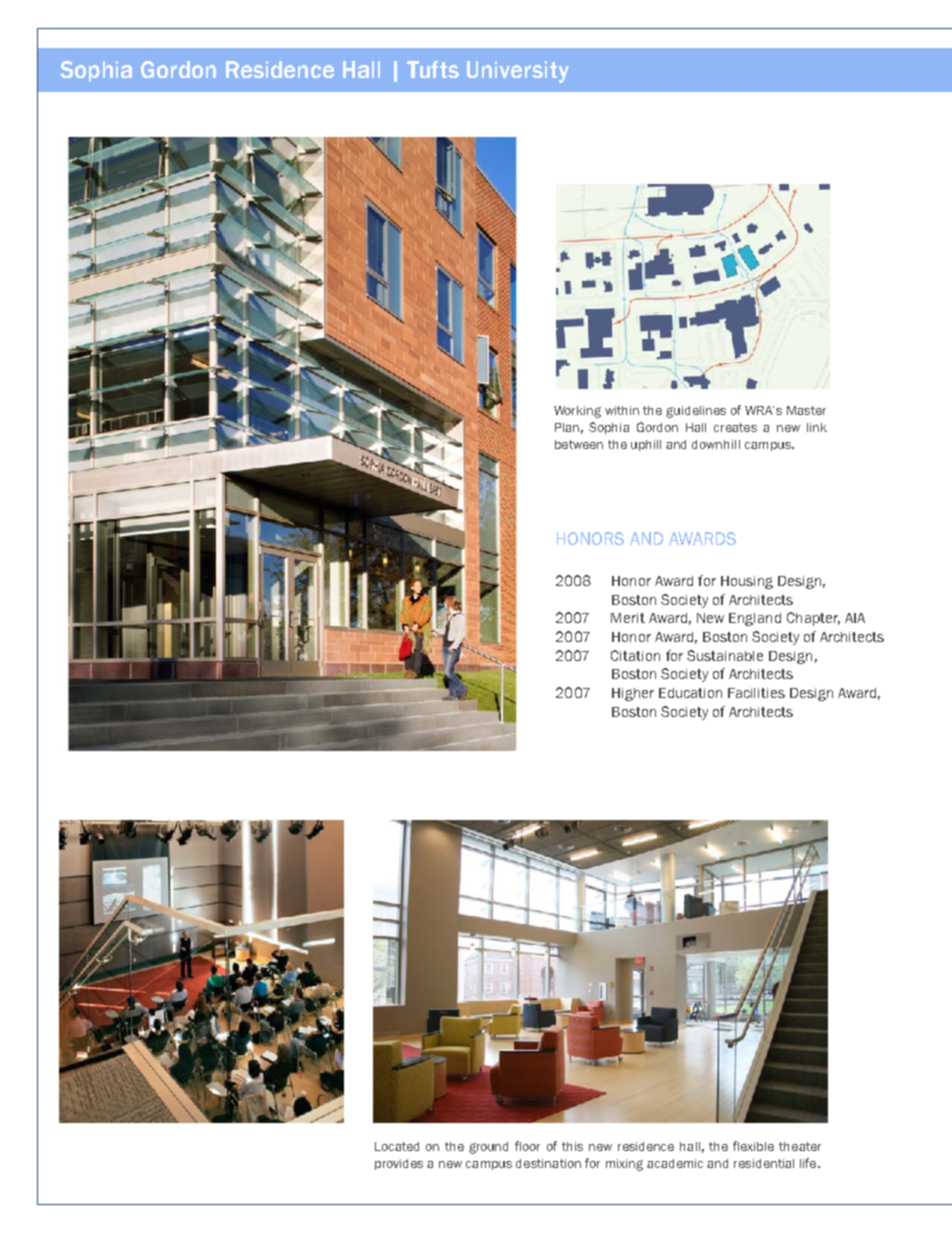  I want to click on theater, so click(800, 1146).
